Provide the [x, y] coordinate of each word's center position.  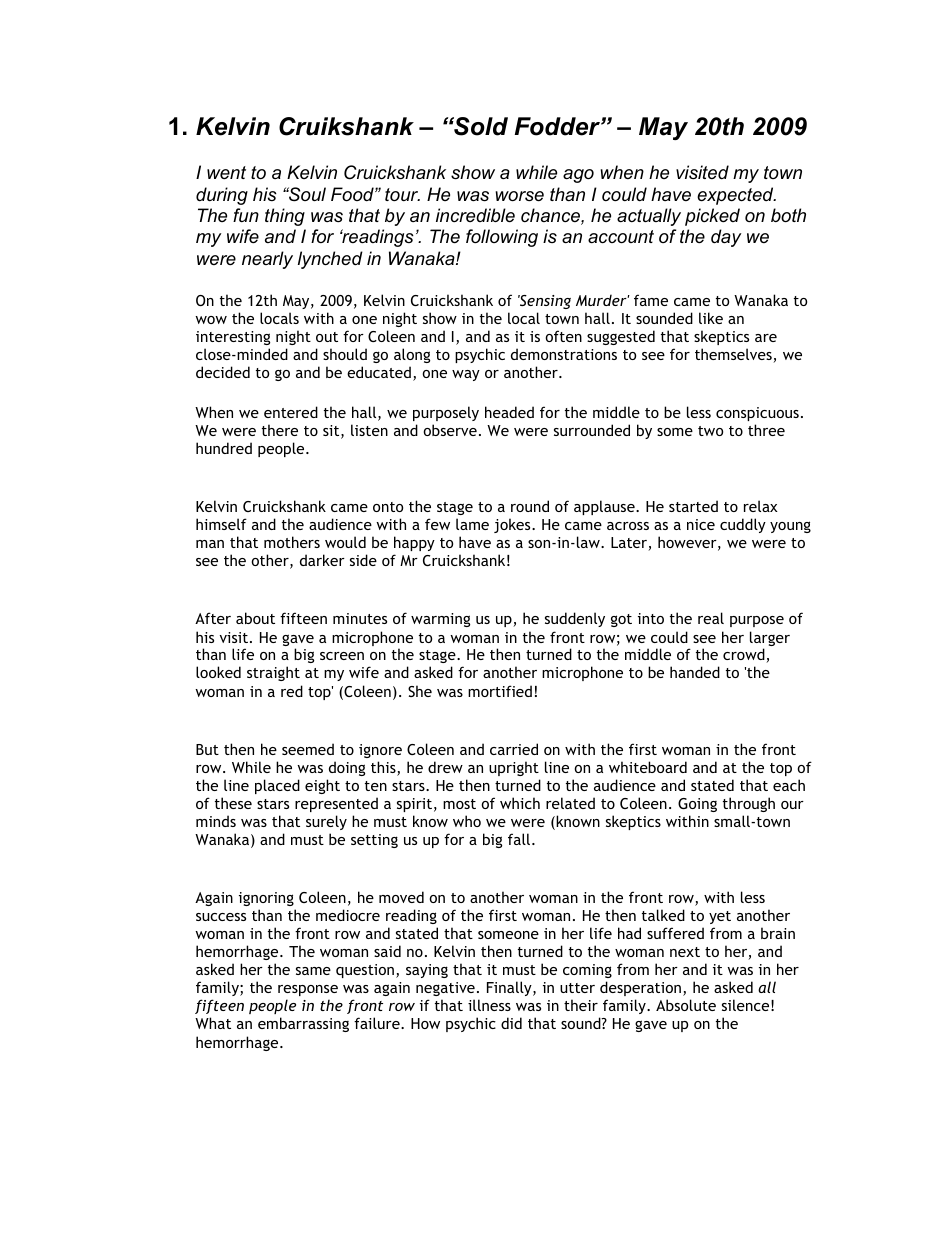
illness [489, 1005]
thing [285, 217]
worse [520, 196]
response [308, 990]
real [711, 618]
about [255, 618]
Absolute [686, 1005]
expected [736, 196]
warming [440, 620]
